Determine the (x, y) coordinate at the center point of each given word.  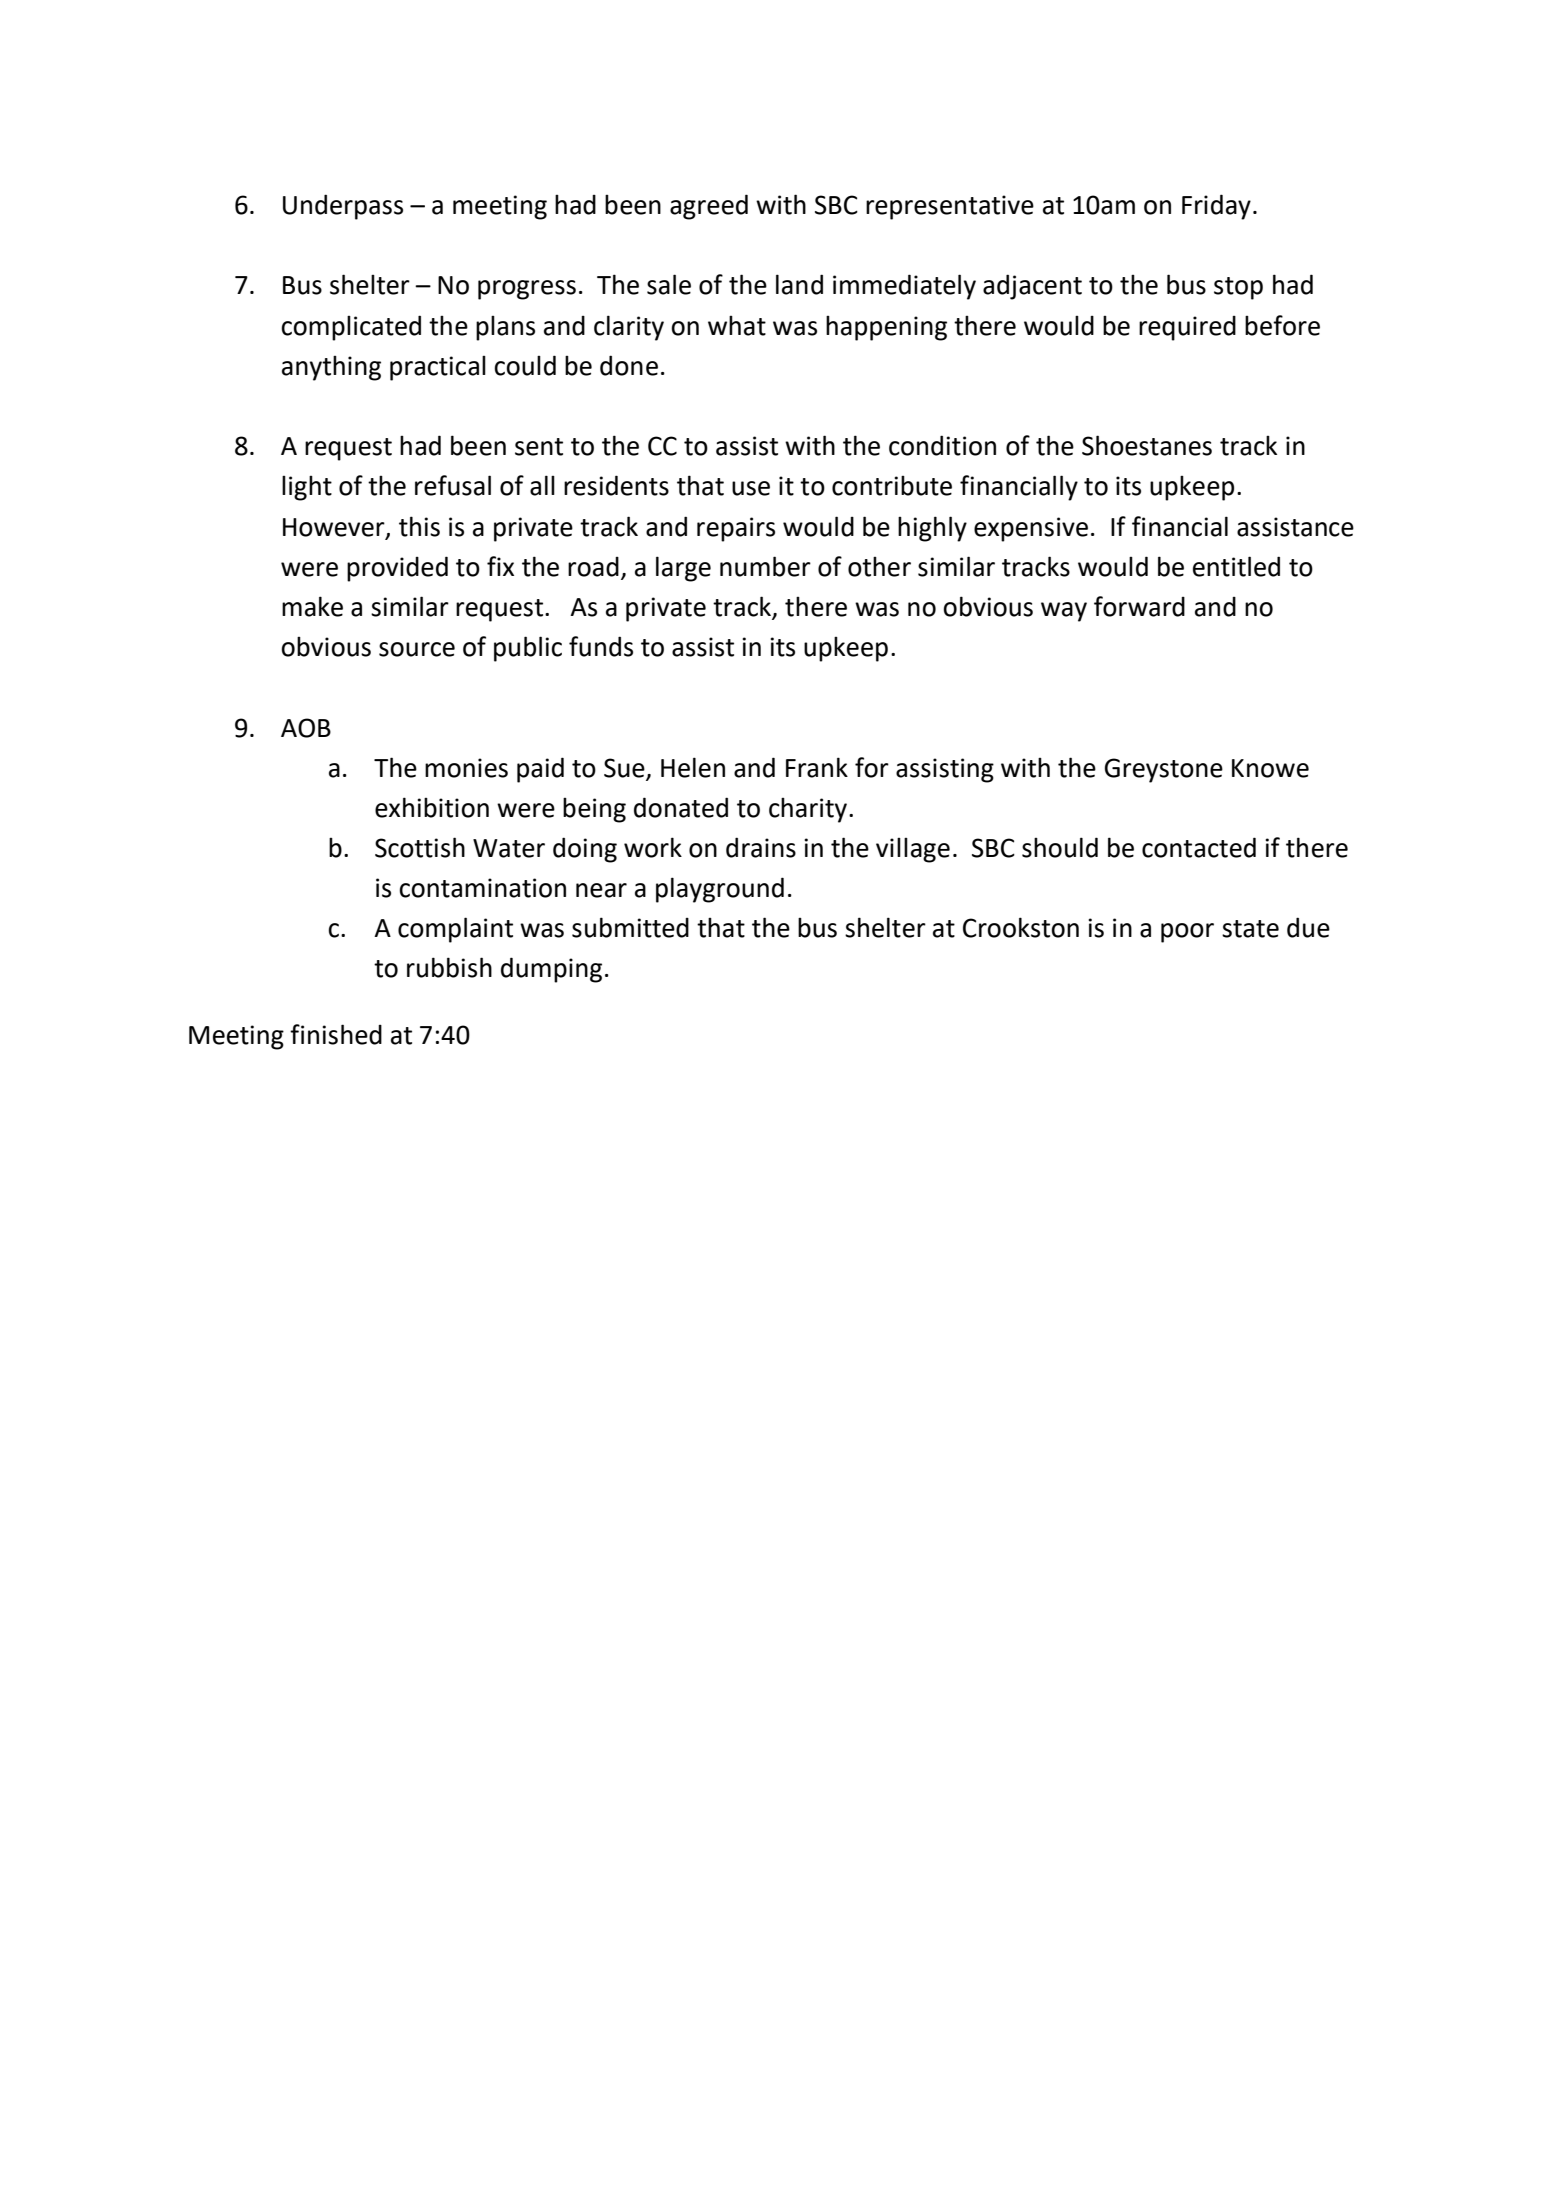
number (765, 566)
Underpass (343, 207)
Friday (1216, 207)
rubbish (449, 967)
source (417, 649)
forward (1139, 606)
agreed (709, 207)
